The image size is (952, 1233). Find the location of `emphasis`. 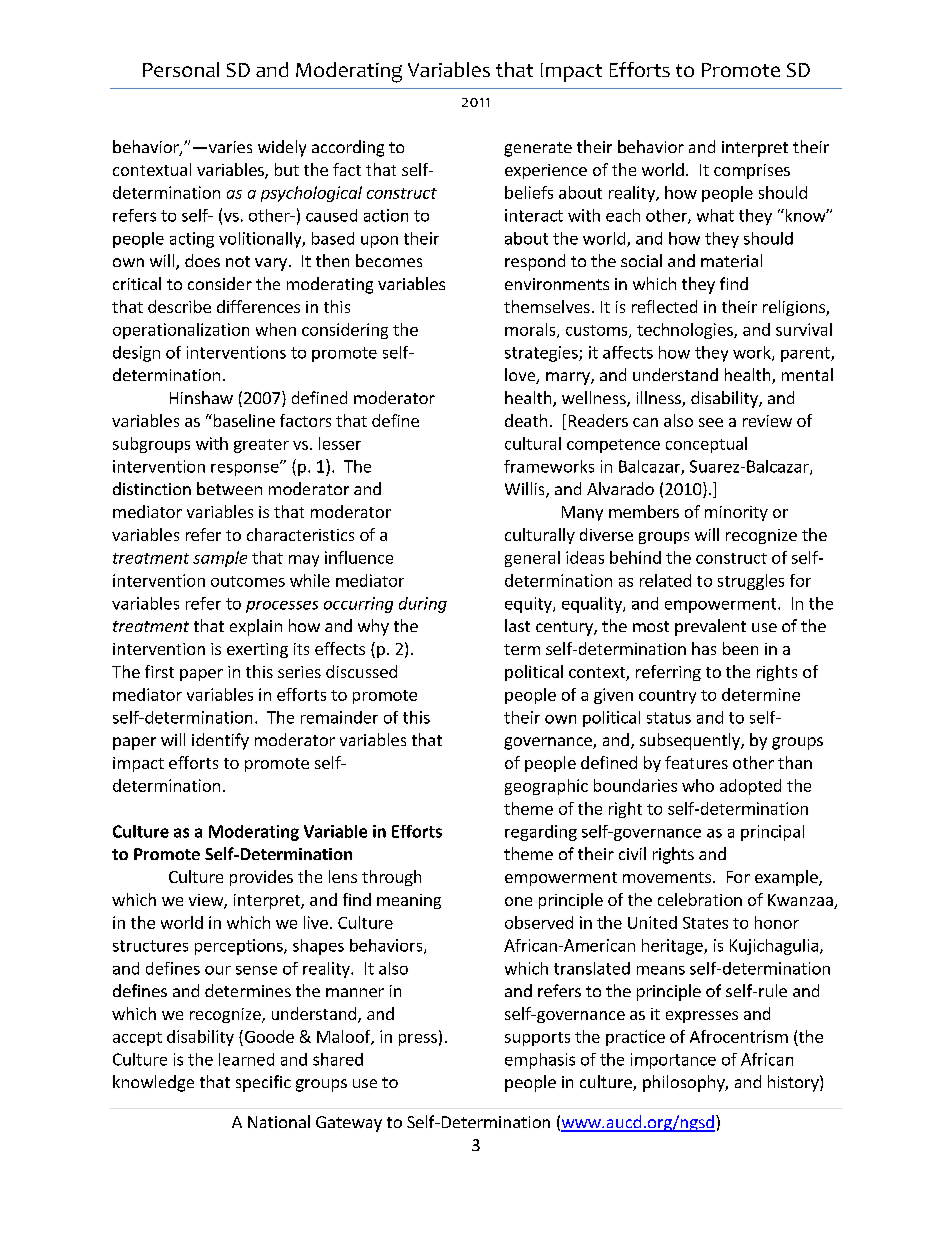

emphasis is located at coordinates (540, 1061).
